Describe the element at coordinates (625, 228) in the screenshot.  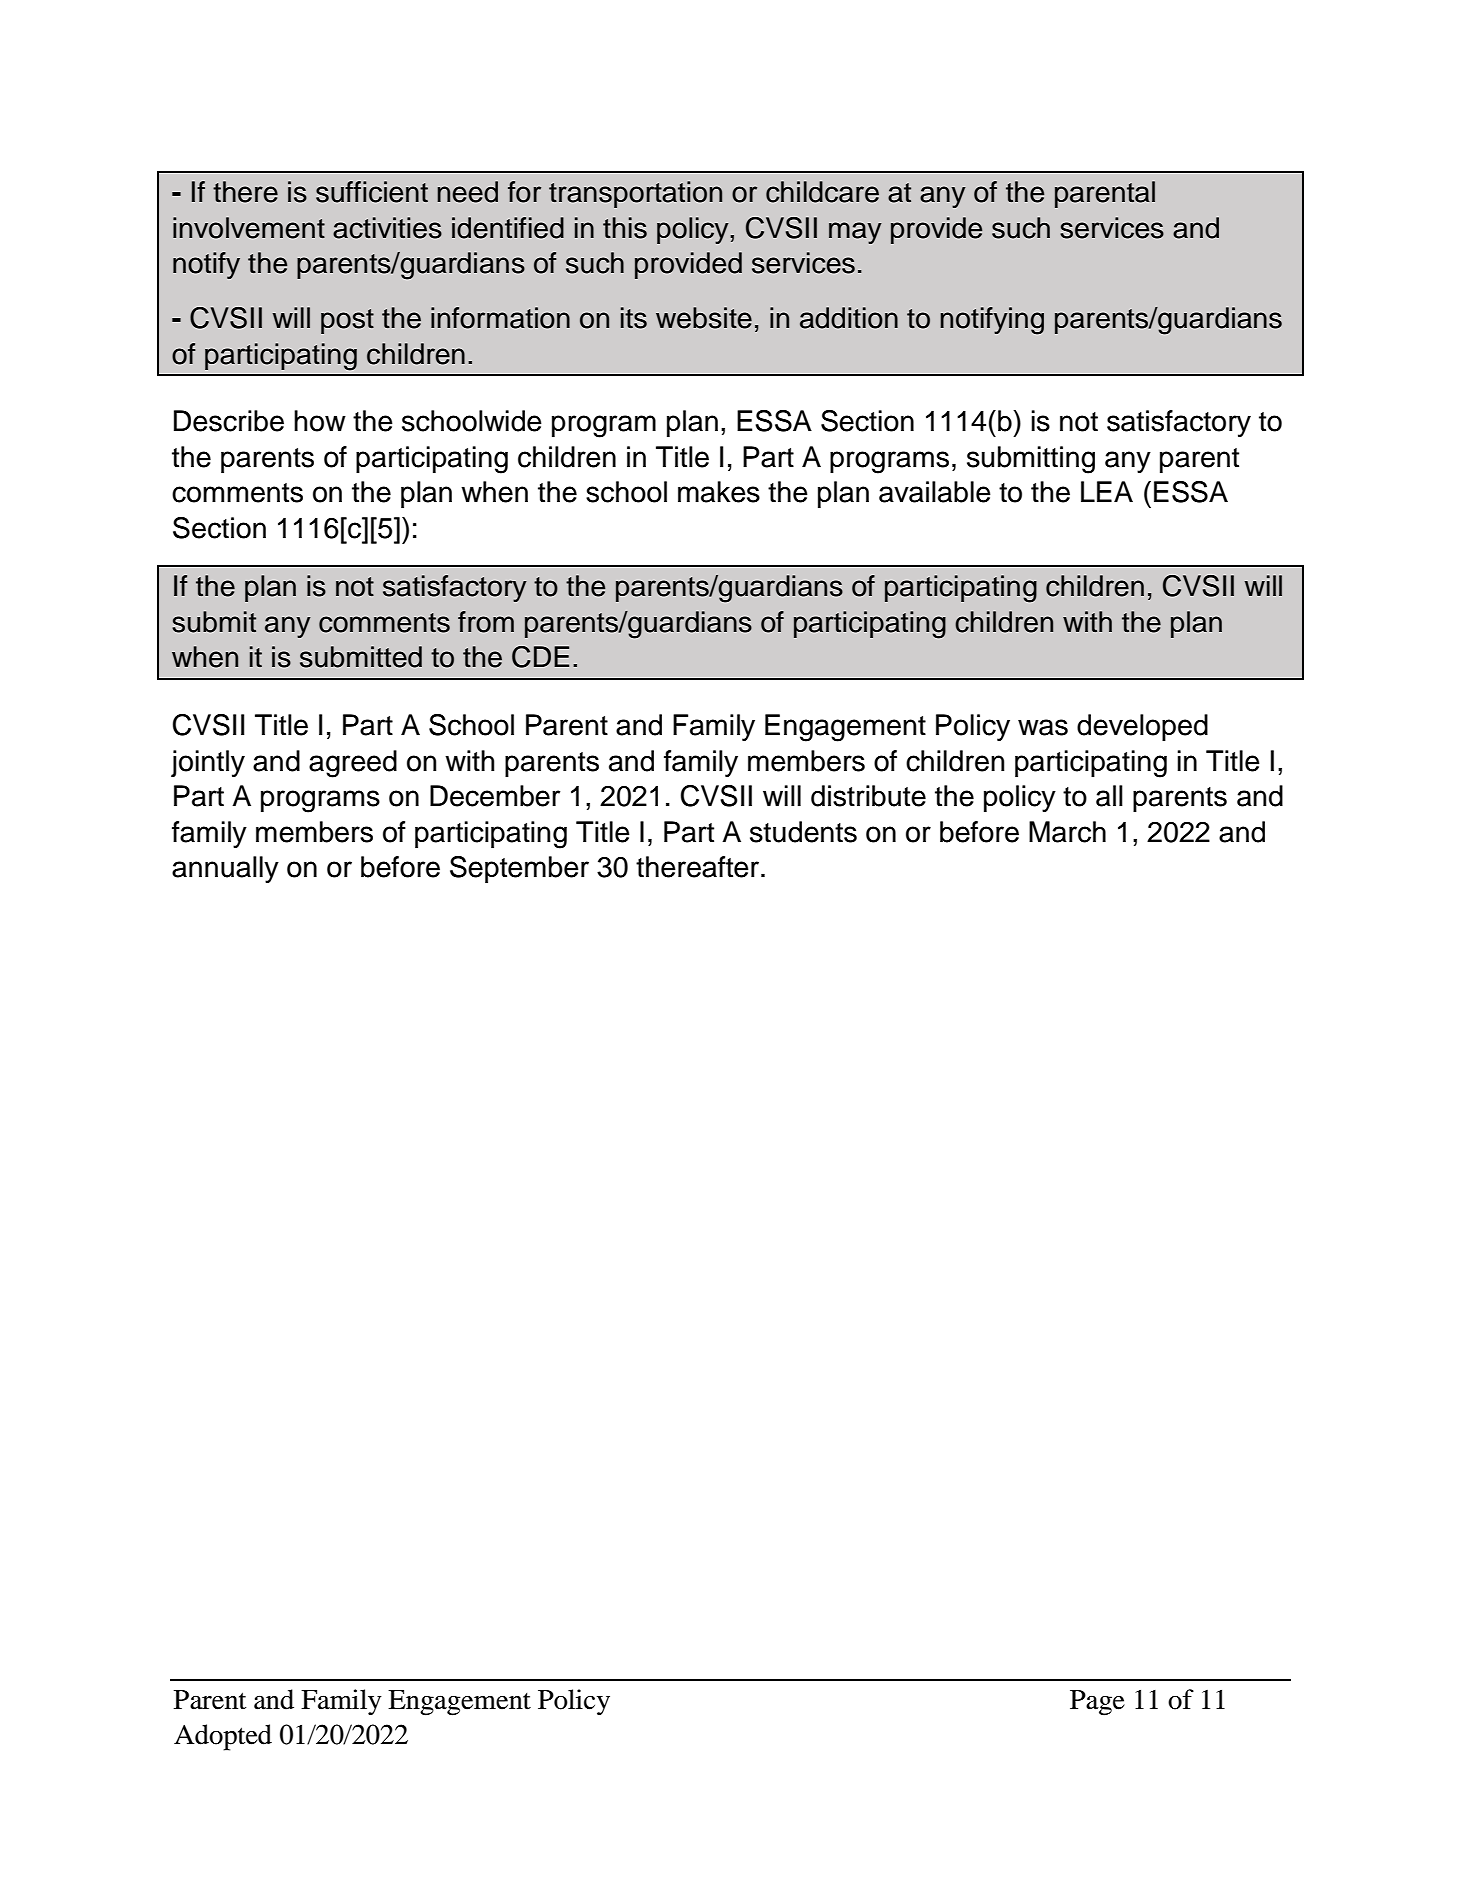
I see `this` at that location.
